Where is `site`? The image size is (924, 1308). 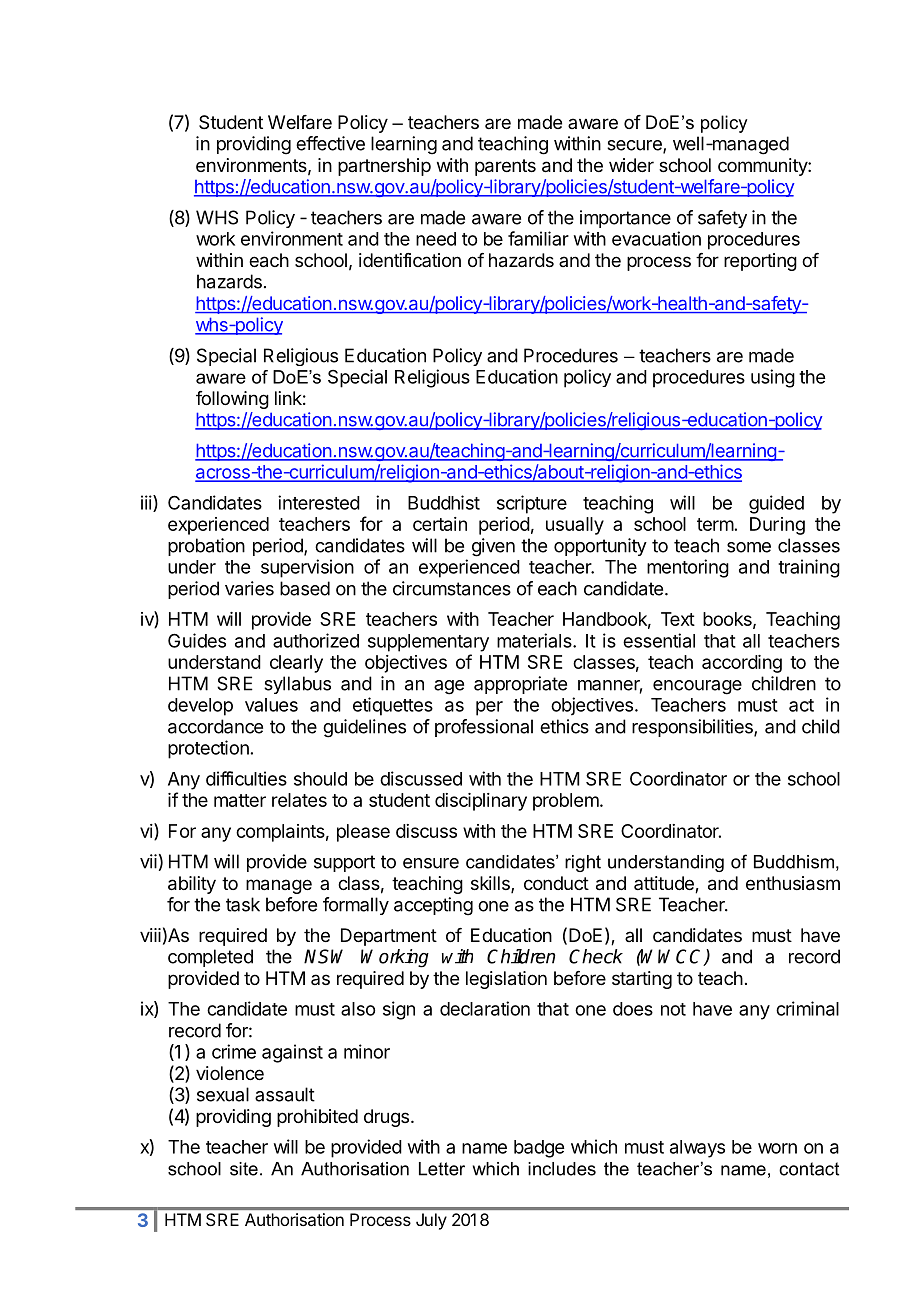 site is located at coordinates (244, 1169).
